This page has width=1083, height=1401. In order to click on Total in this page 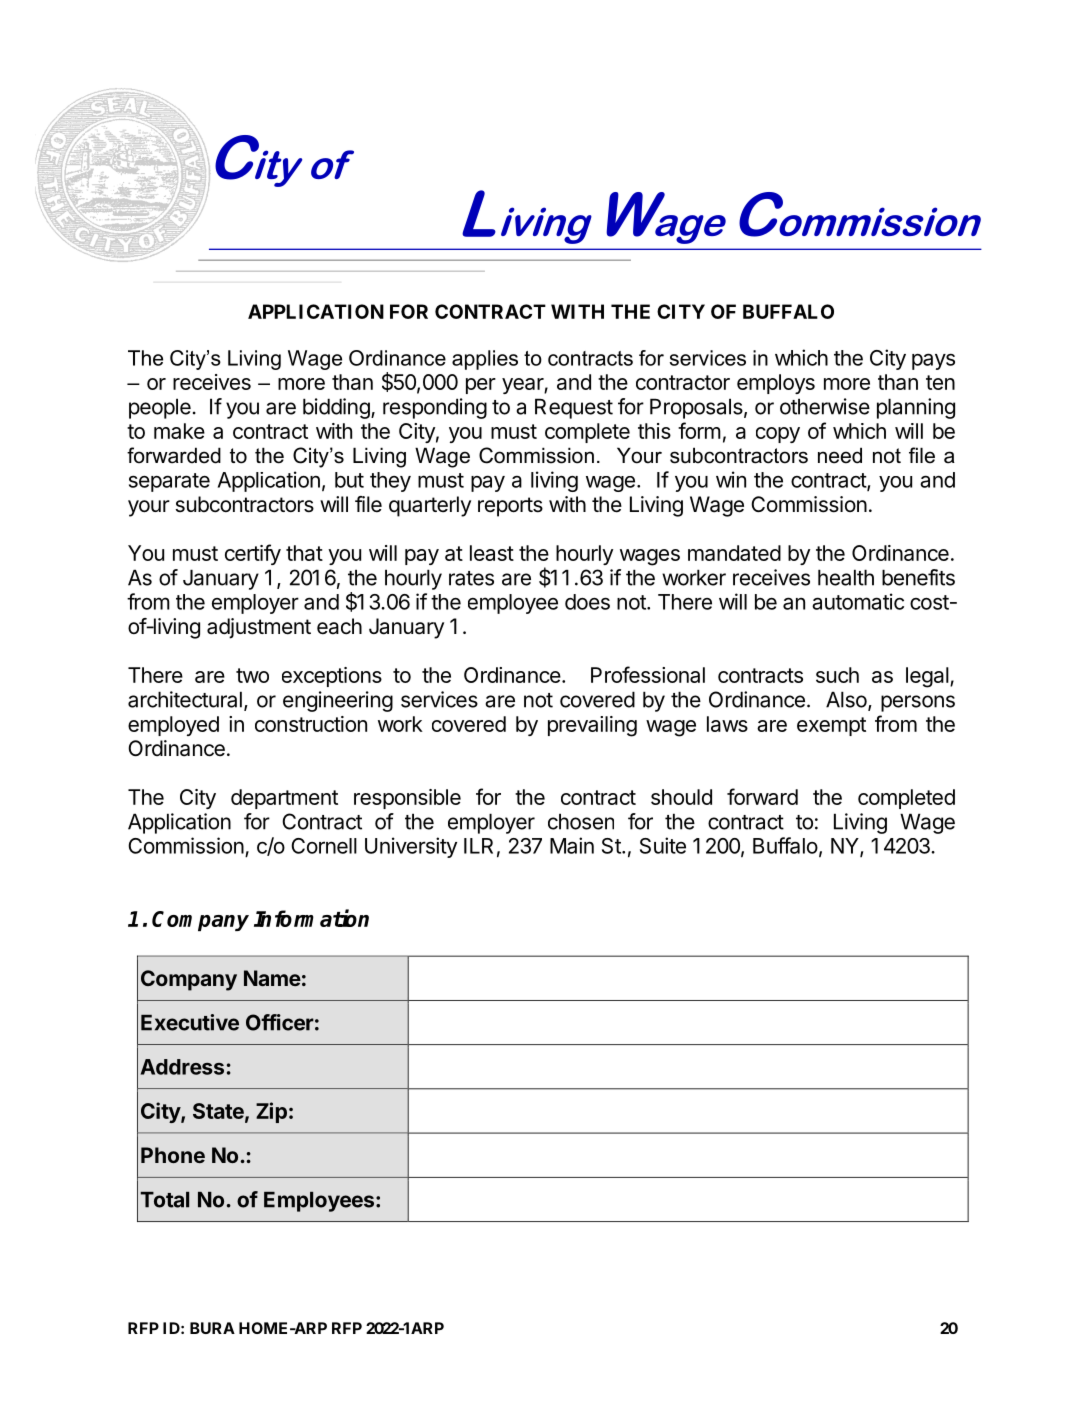, I will do `click(165, 1200)`.
